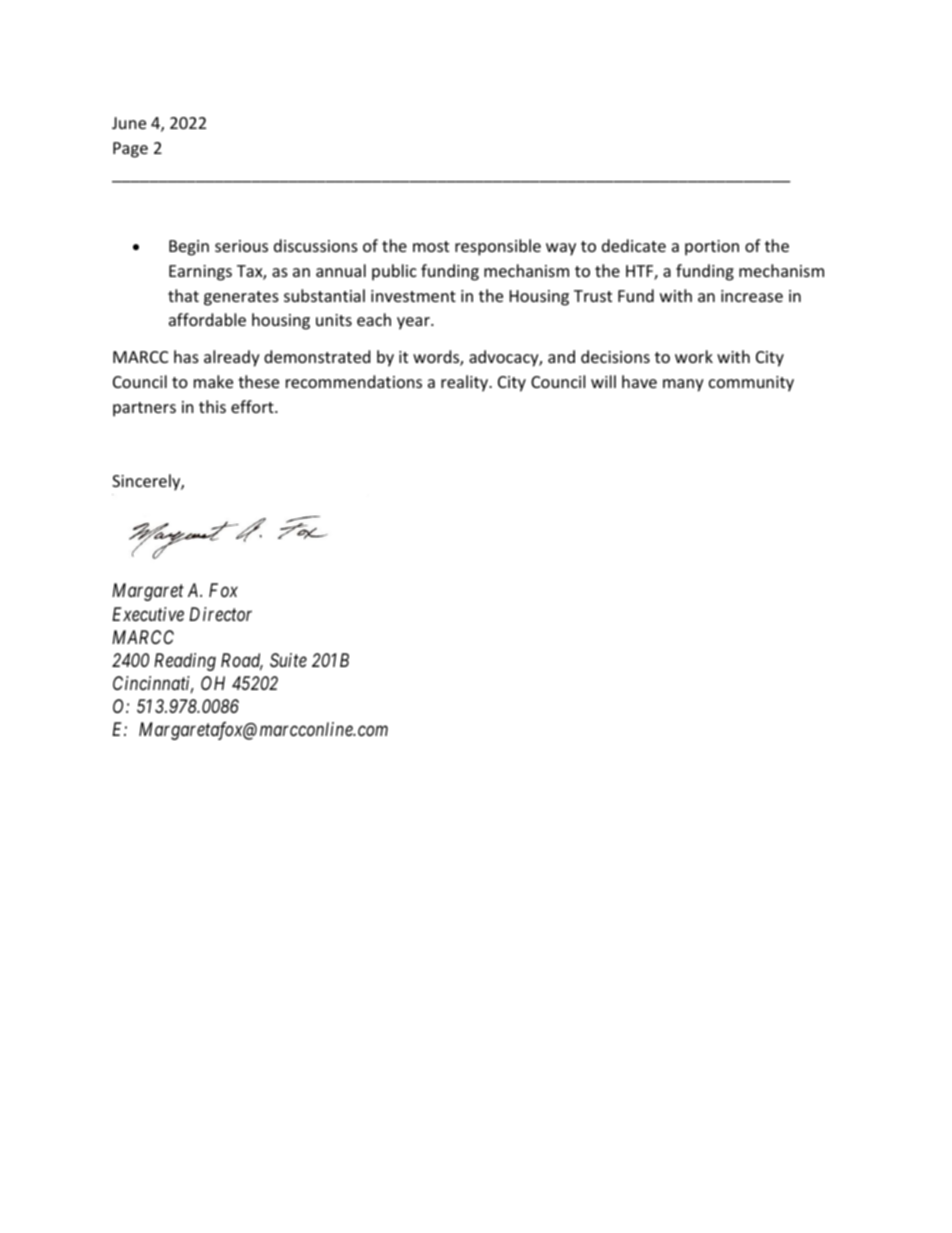 Image resolution: width=952 pixels, height=1233 pixels. I want to click on has, so click(186, 356).
